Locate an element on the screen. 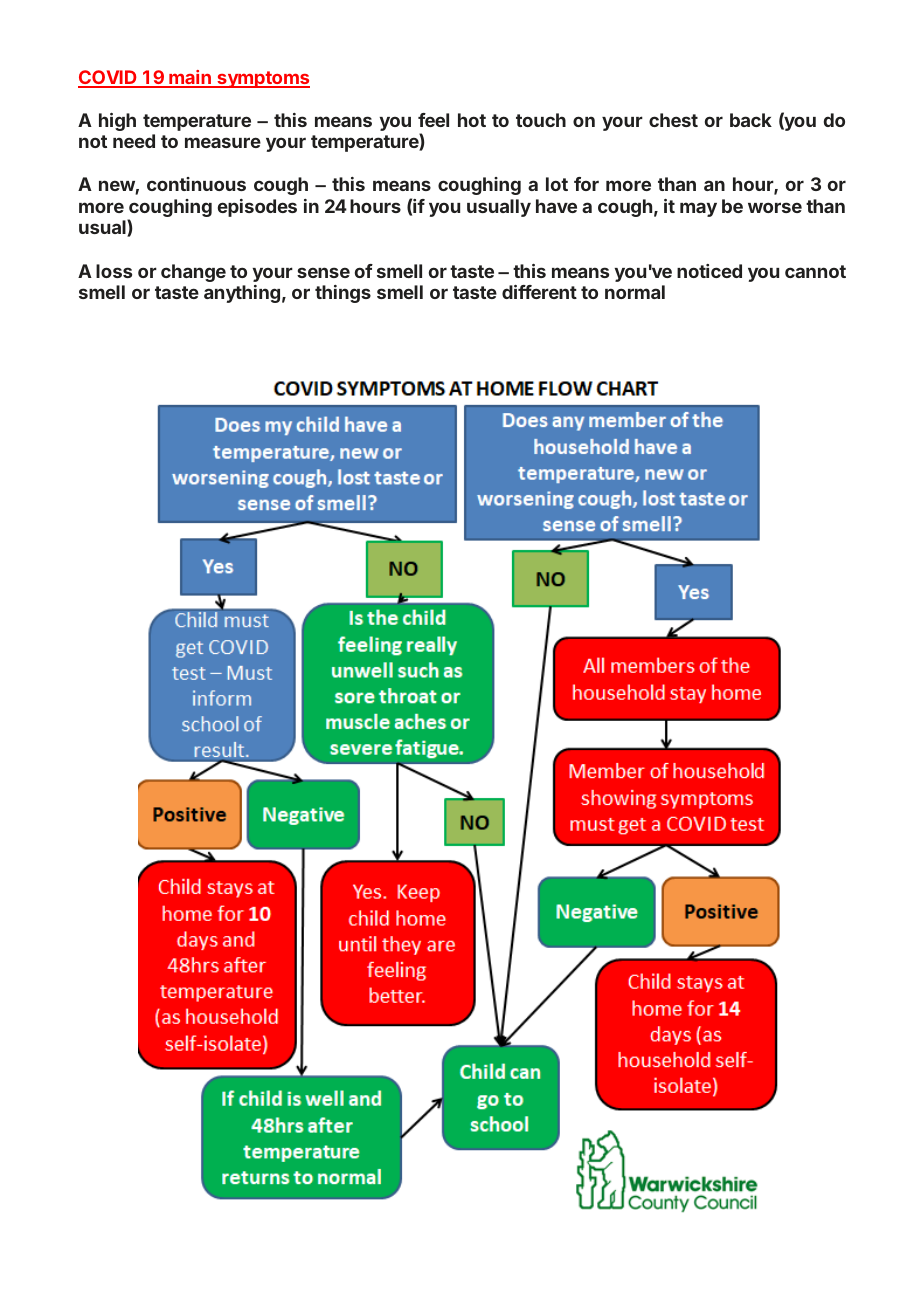 The width and height of the screenshot is (924, 1307). chest is located at coordinates (673, 120).
